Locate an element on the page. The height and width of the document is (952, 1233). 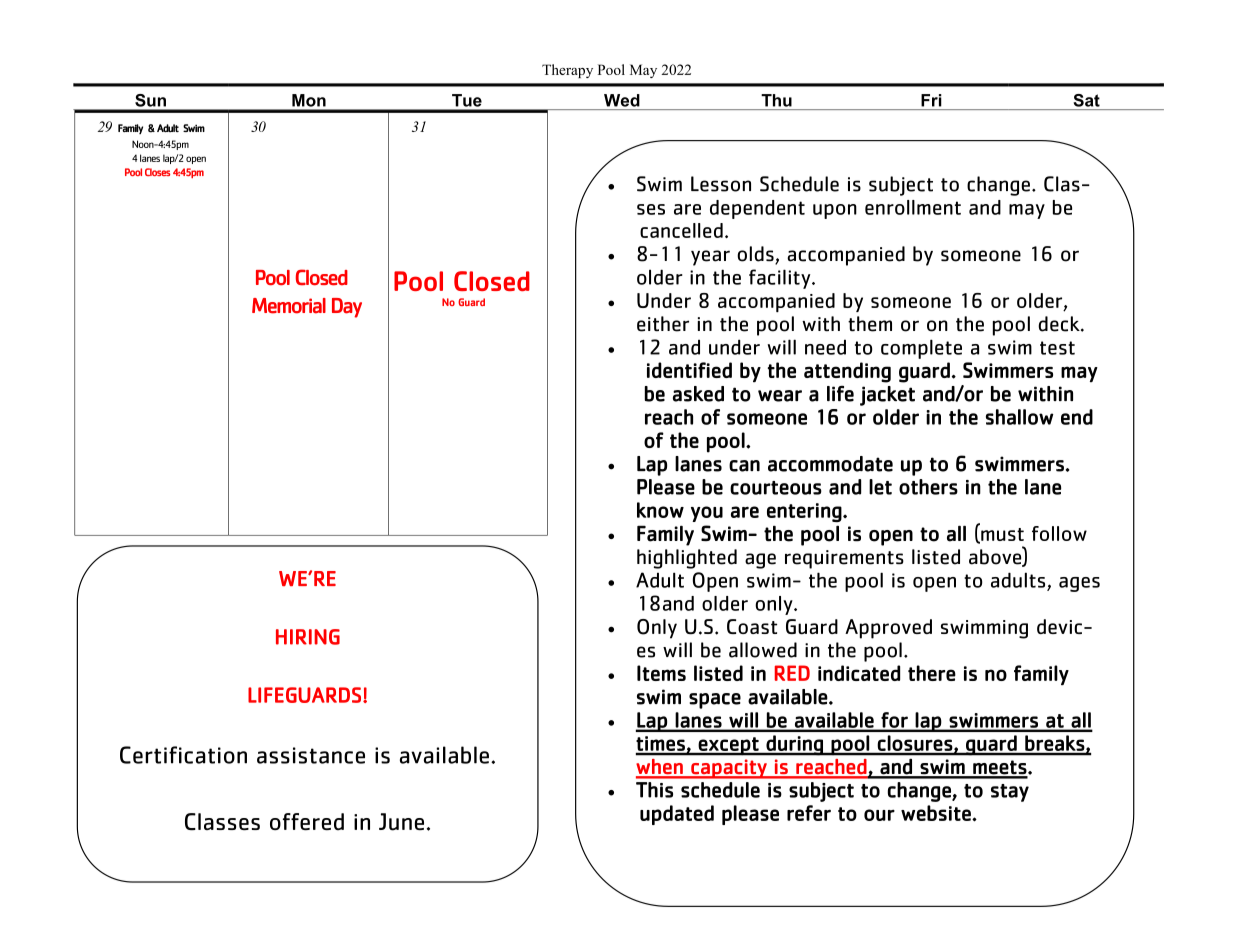
deck is located at coordinates (1060, 324).
